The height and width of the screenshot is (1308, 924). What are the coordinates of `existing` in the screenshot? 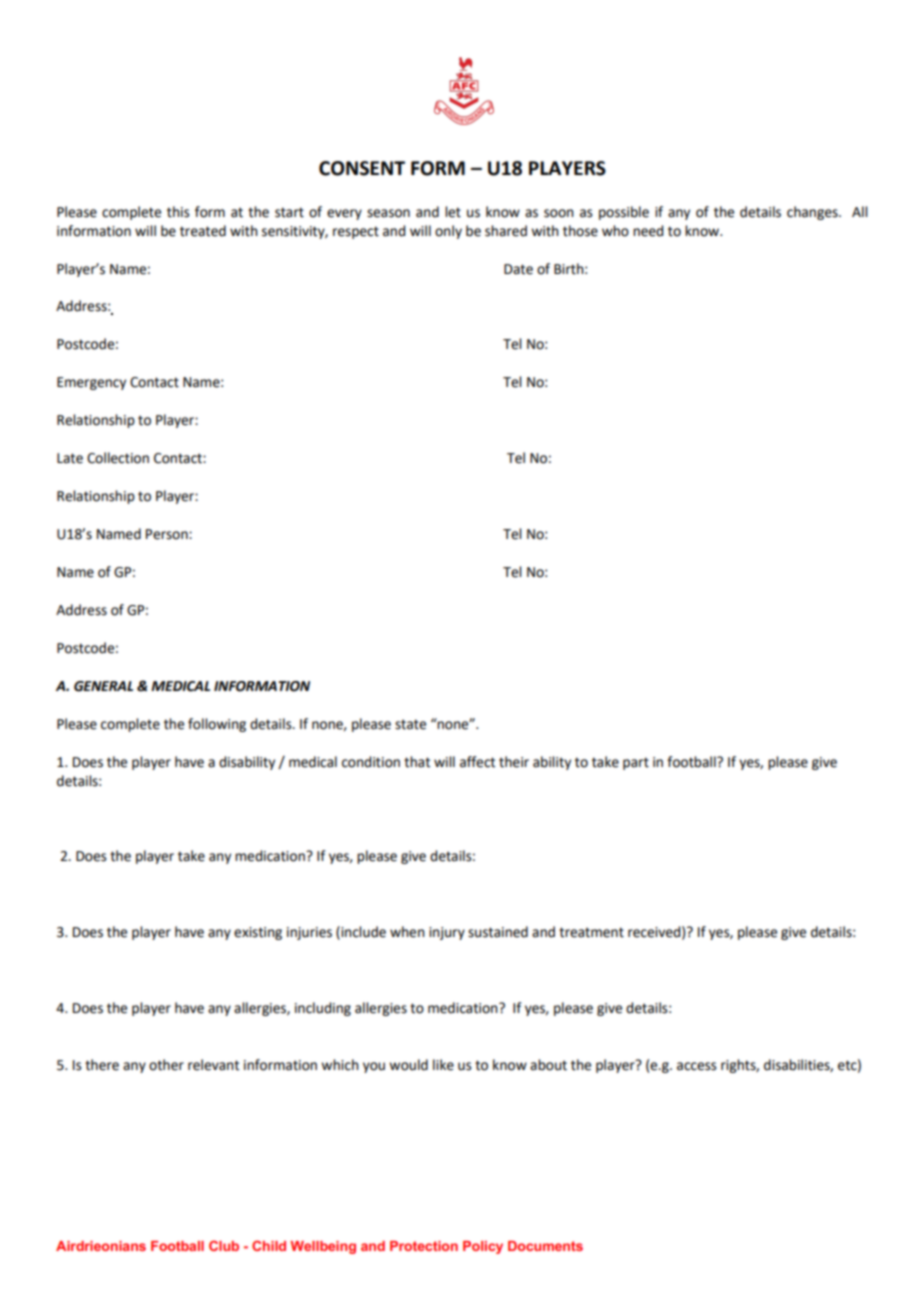 It's located at (258, 933).
